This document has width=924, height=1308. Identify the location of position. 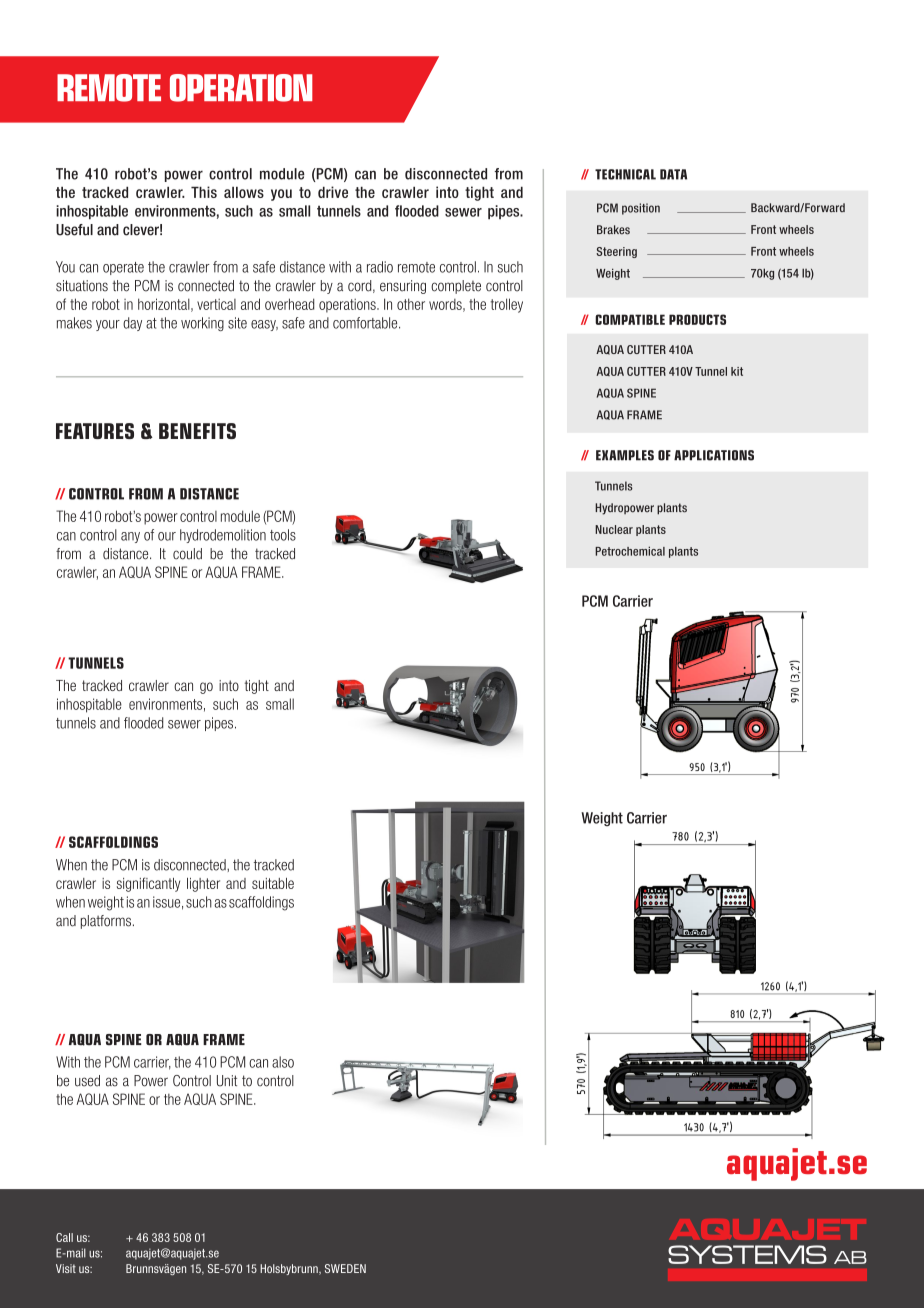
(641, 209).
